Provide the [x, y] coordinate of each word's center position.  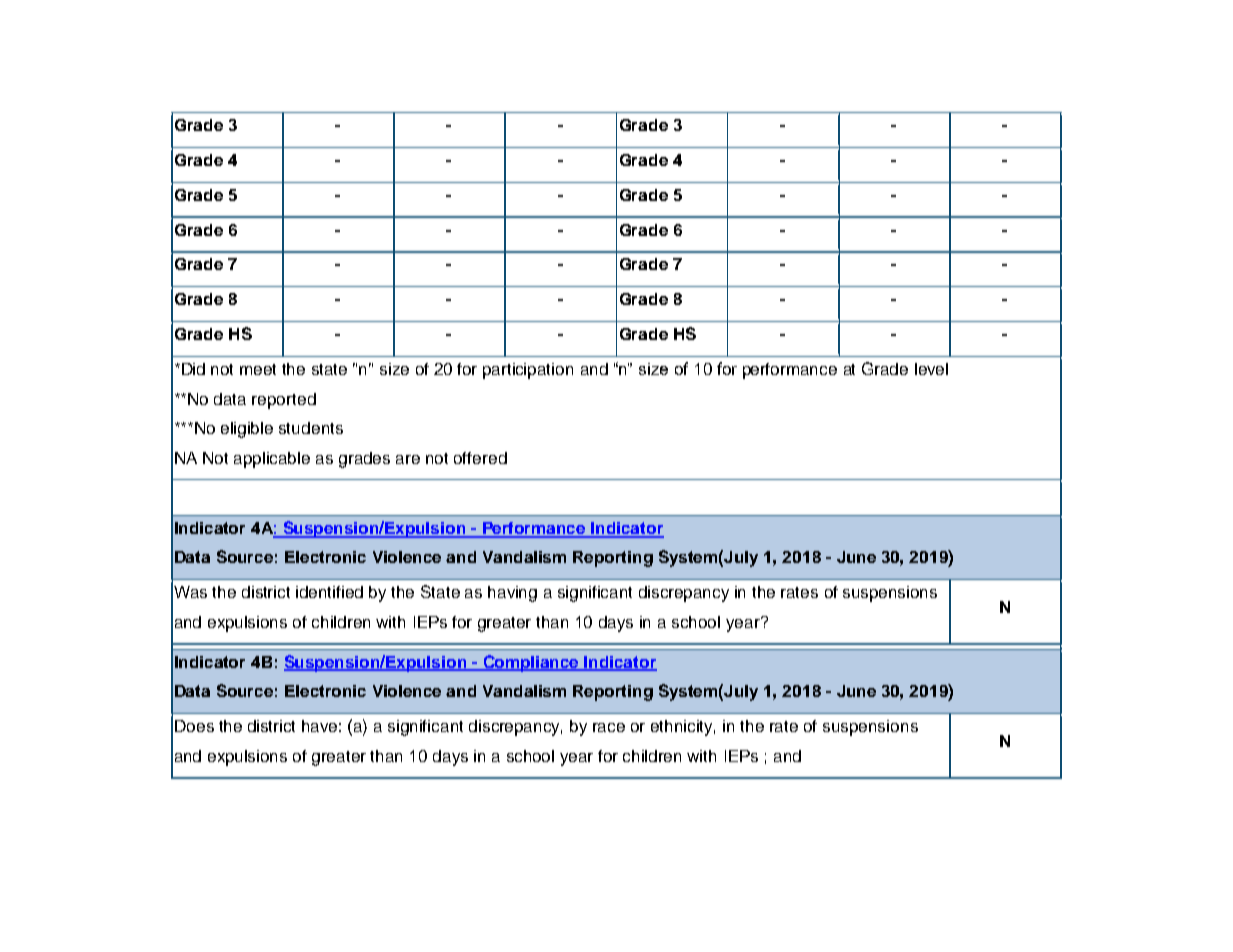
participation [528, 371]
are [408, 459]
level [931, 369]
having [512, 594]
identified [329, 592]
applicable [272, 460]
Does [194, 726]
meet [258, 369]
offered [480, 458]
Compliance [531, 663]
